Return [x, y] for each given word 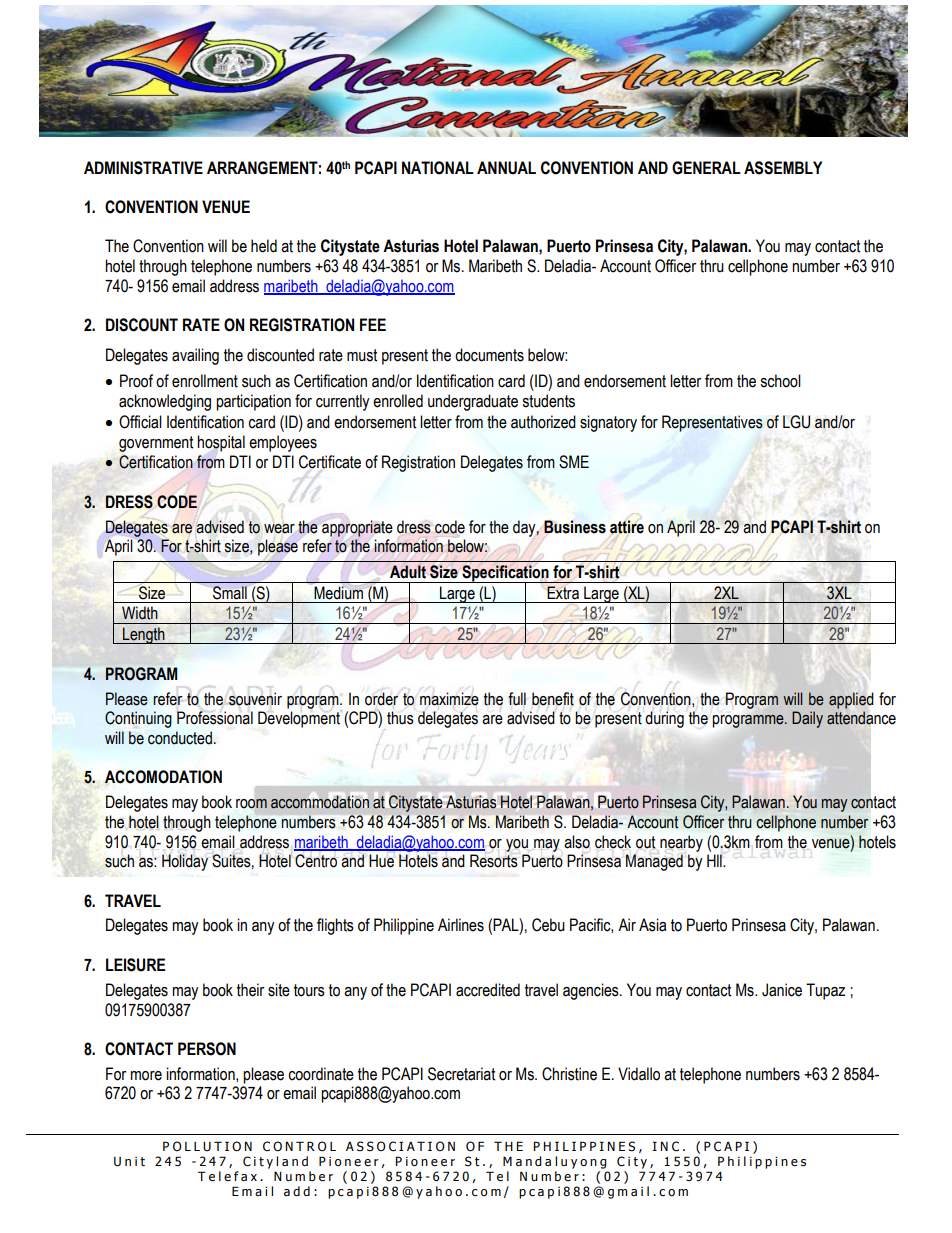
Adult [408, 571]
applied [851, 700]
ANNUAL [506, 168]
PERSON [207, 1049]
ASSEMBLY [783, 168]
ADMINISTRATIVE [143, 168]
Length [144, 635]
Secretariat [461, 1074]
